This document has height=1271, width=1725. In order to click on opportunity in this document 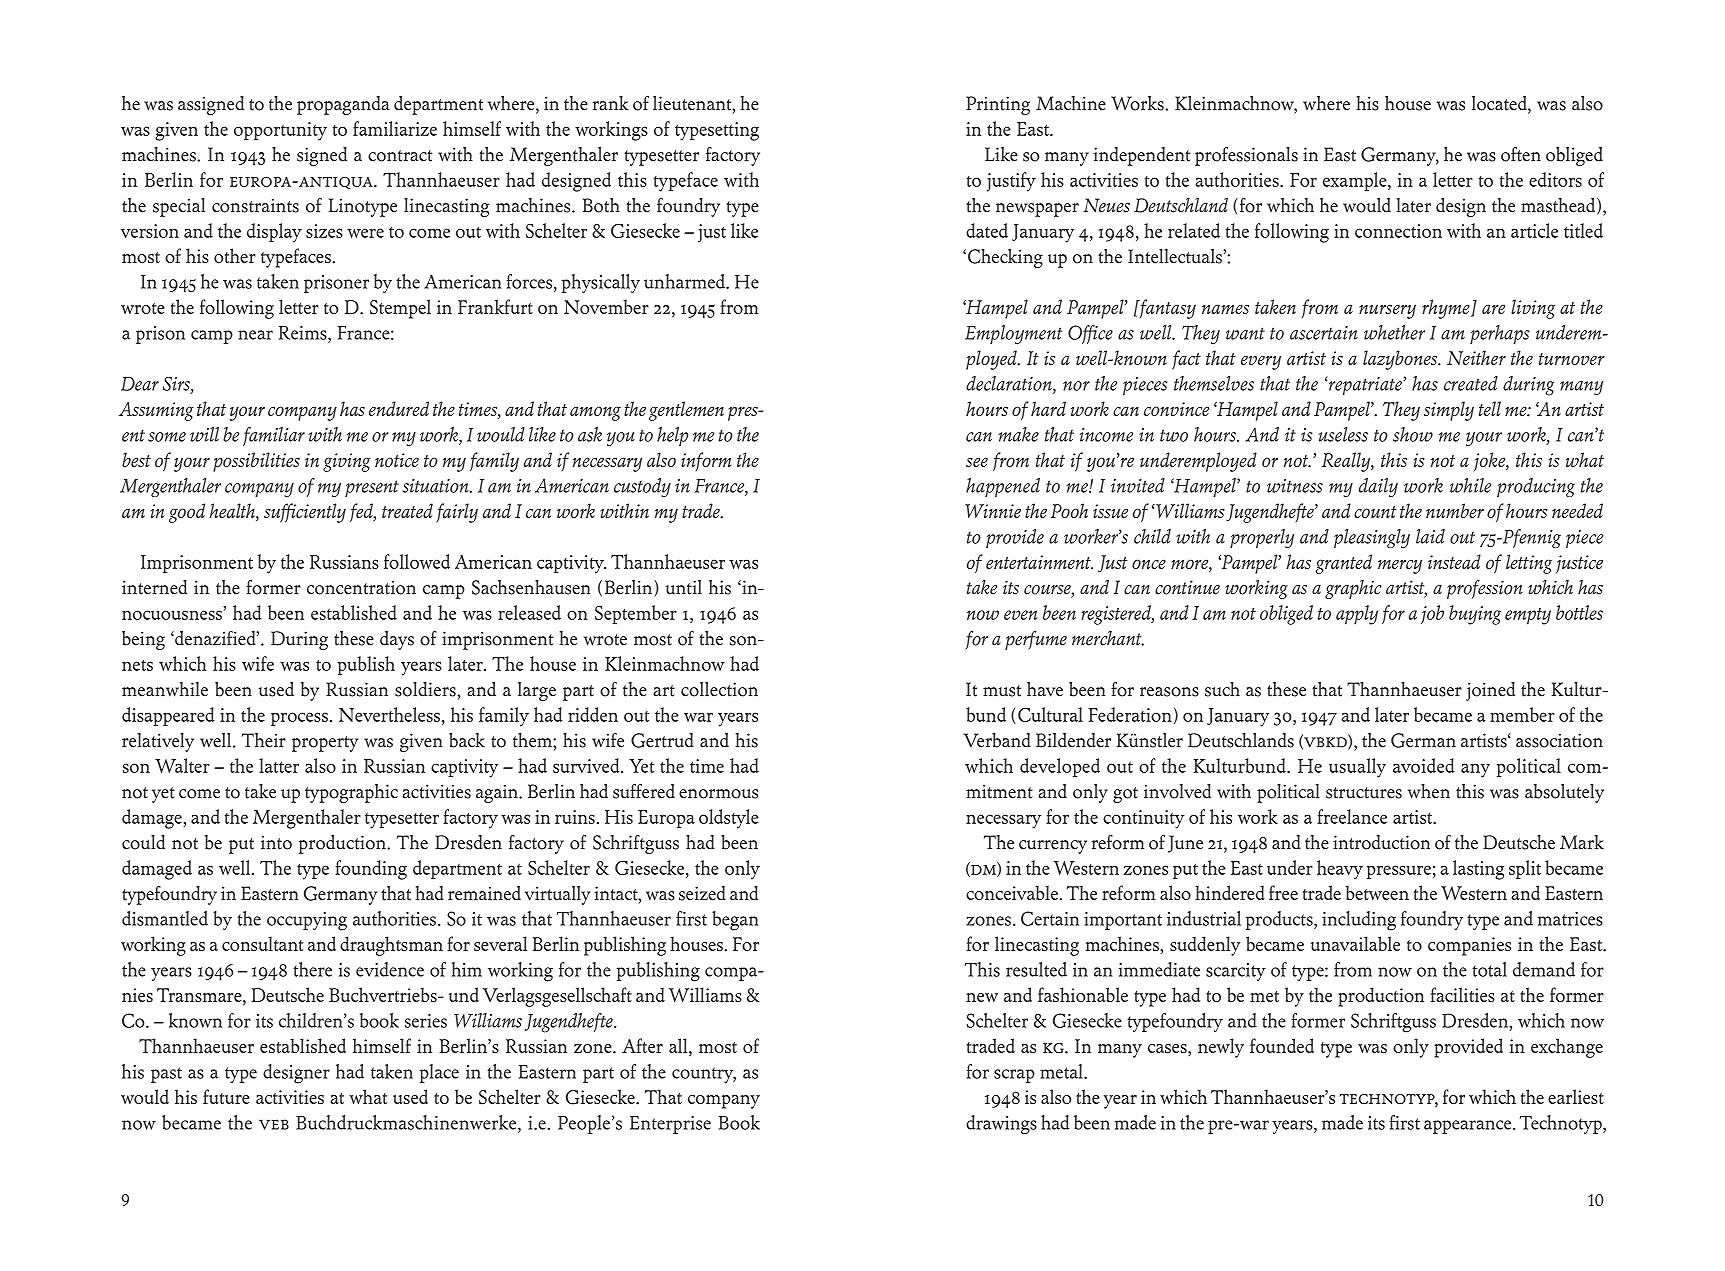, I will do `click(280, 131)`.
